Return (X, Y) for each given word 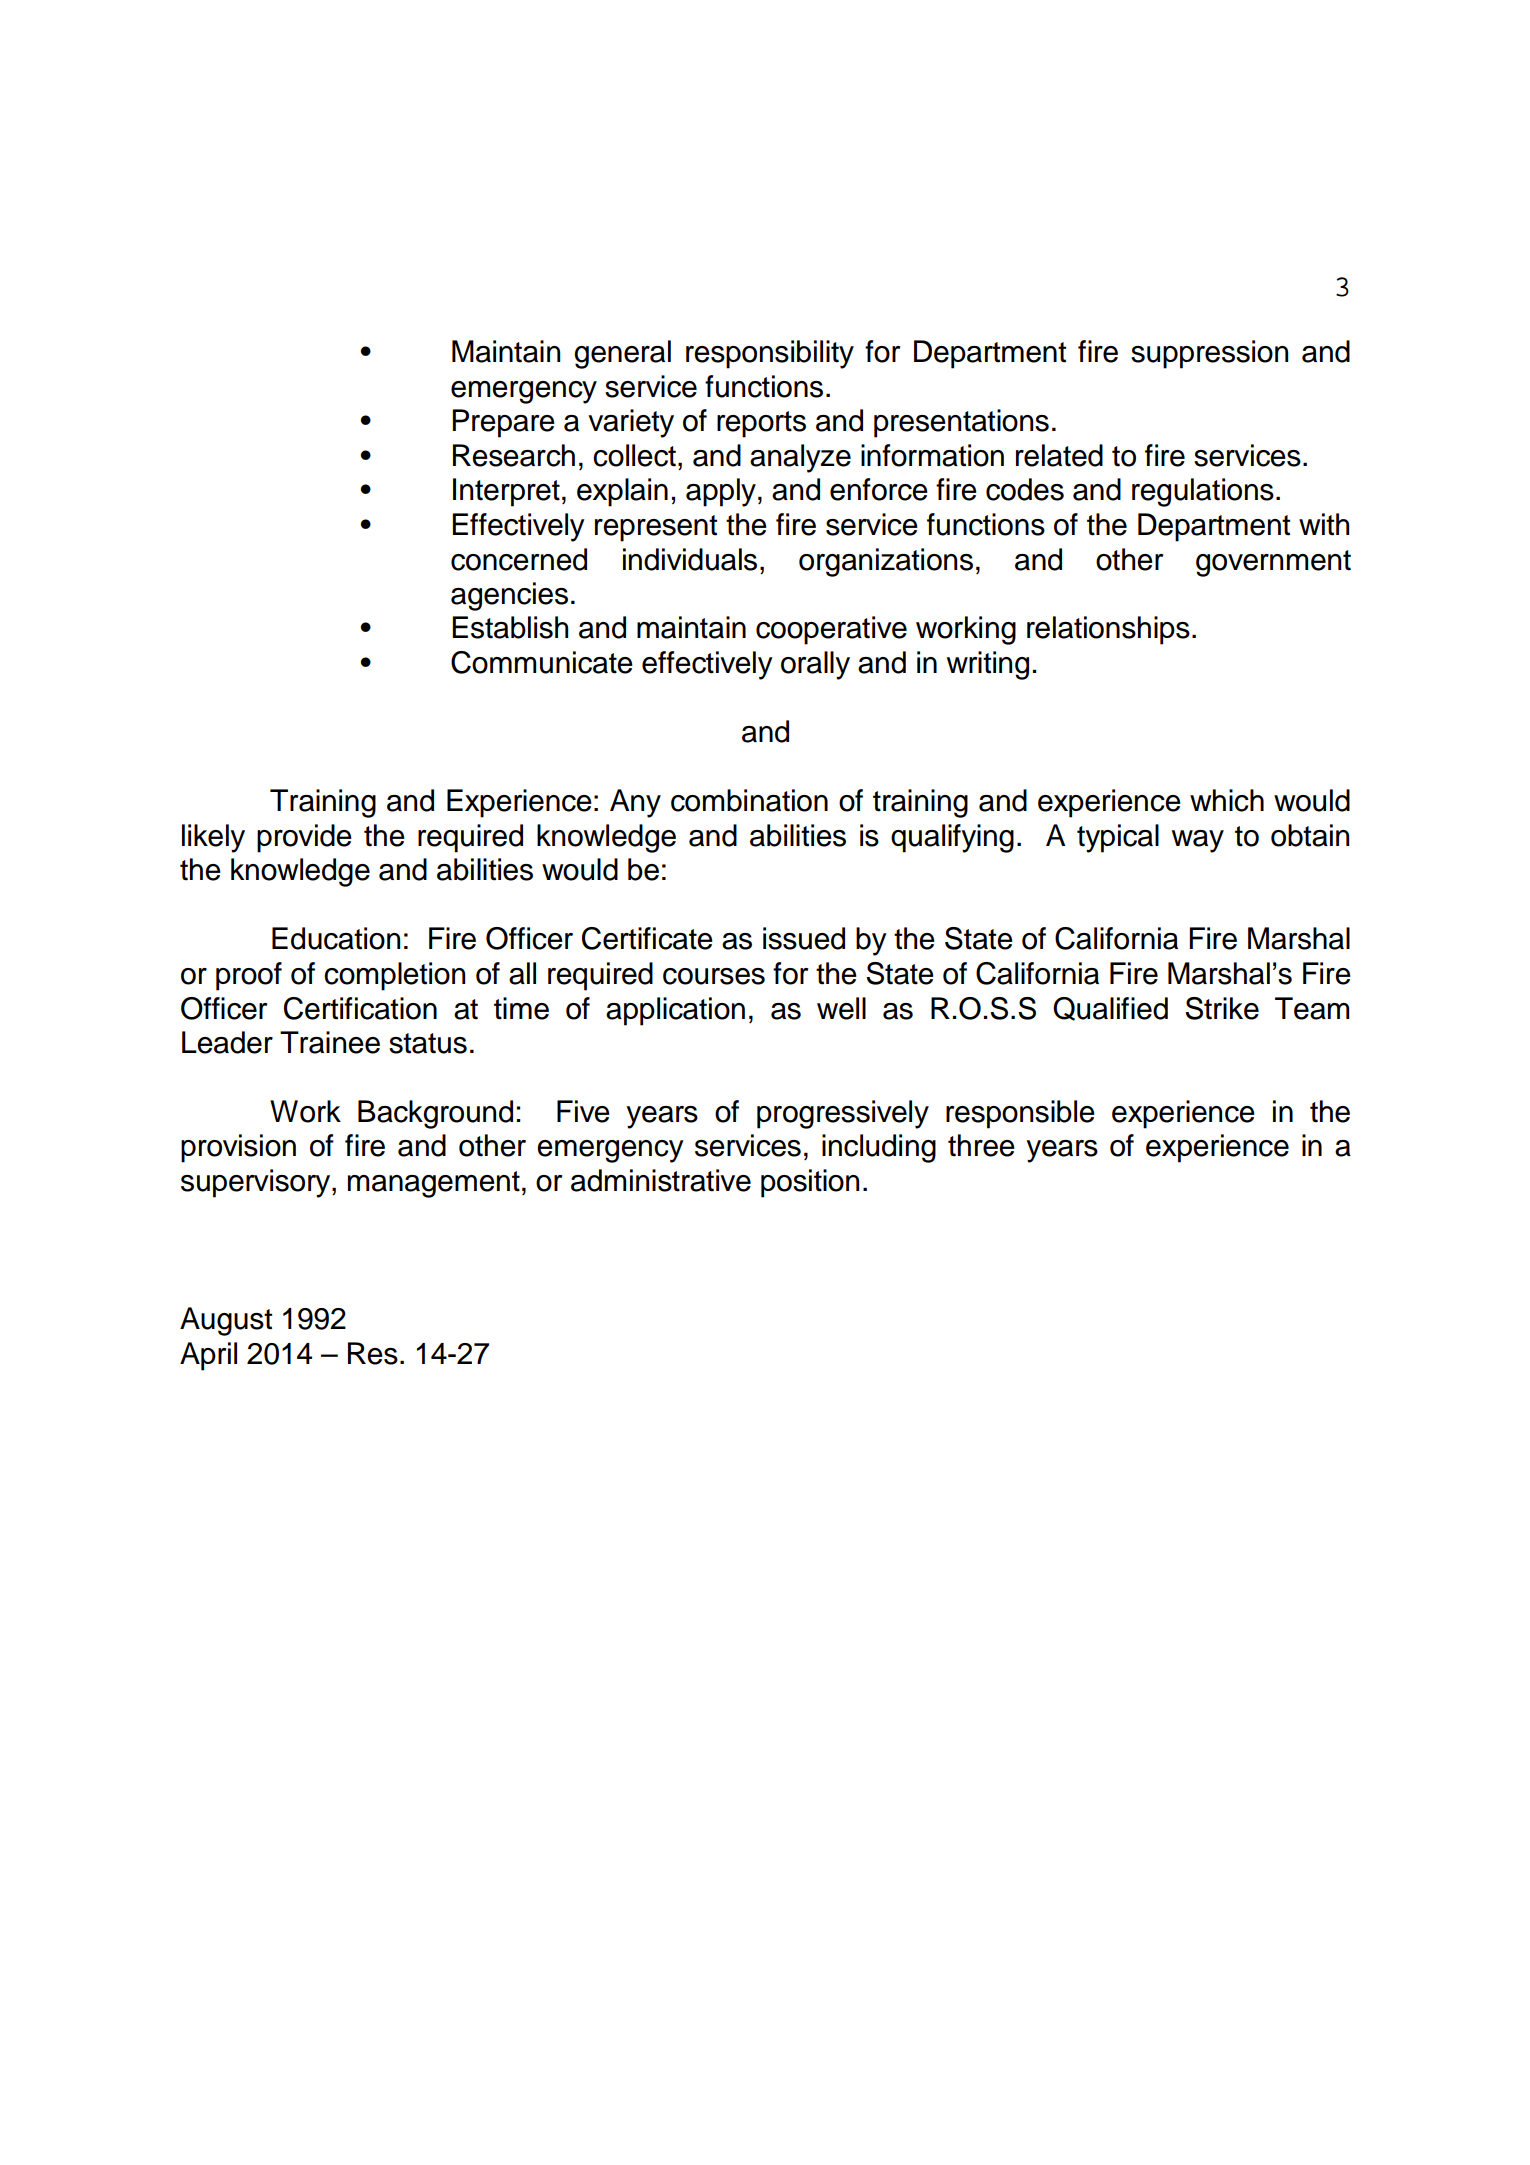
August (226, 1321)
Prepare (503, 423)
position (810, 1183)
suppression (1209, 354)
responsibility (770, 354)
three (981, 1145)
